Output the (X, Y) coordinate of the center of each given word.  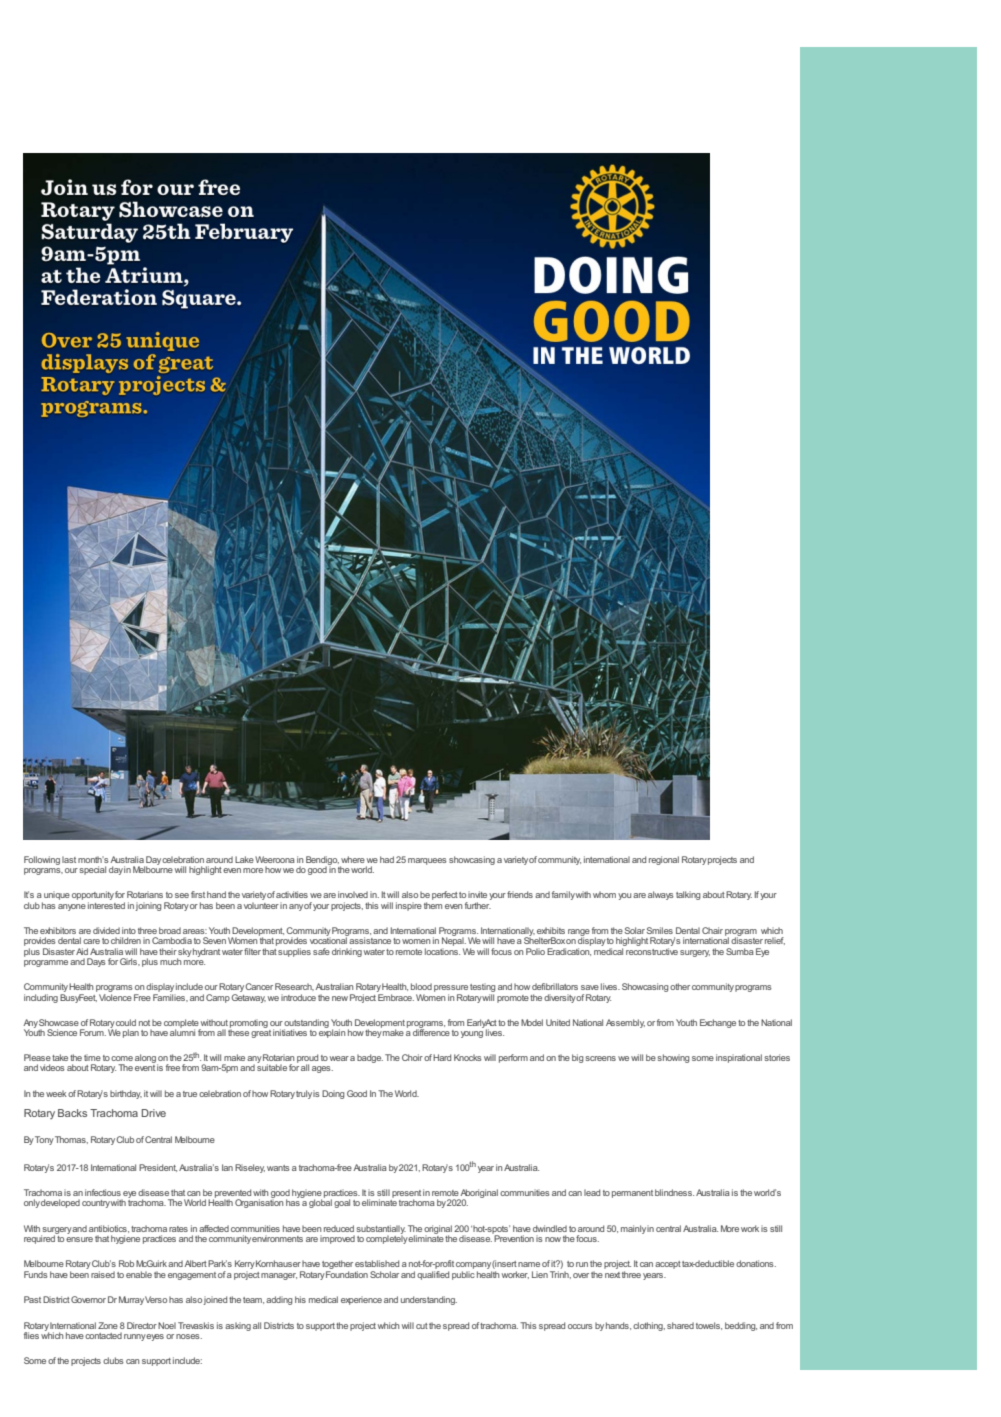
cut (422, 1326)
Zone (108, 1325)
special (92, 870)
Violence (115, 996)
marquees (427, 861)
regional (664, 860)
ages (322, 1069)
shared (680, 1325)
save (590, 987)
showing (673, 1058)
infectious (103, 1192)
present (406, 1195)
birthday (126, 1094)
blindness (674, 1192)
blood (421, 986)
